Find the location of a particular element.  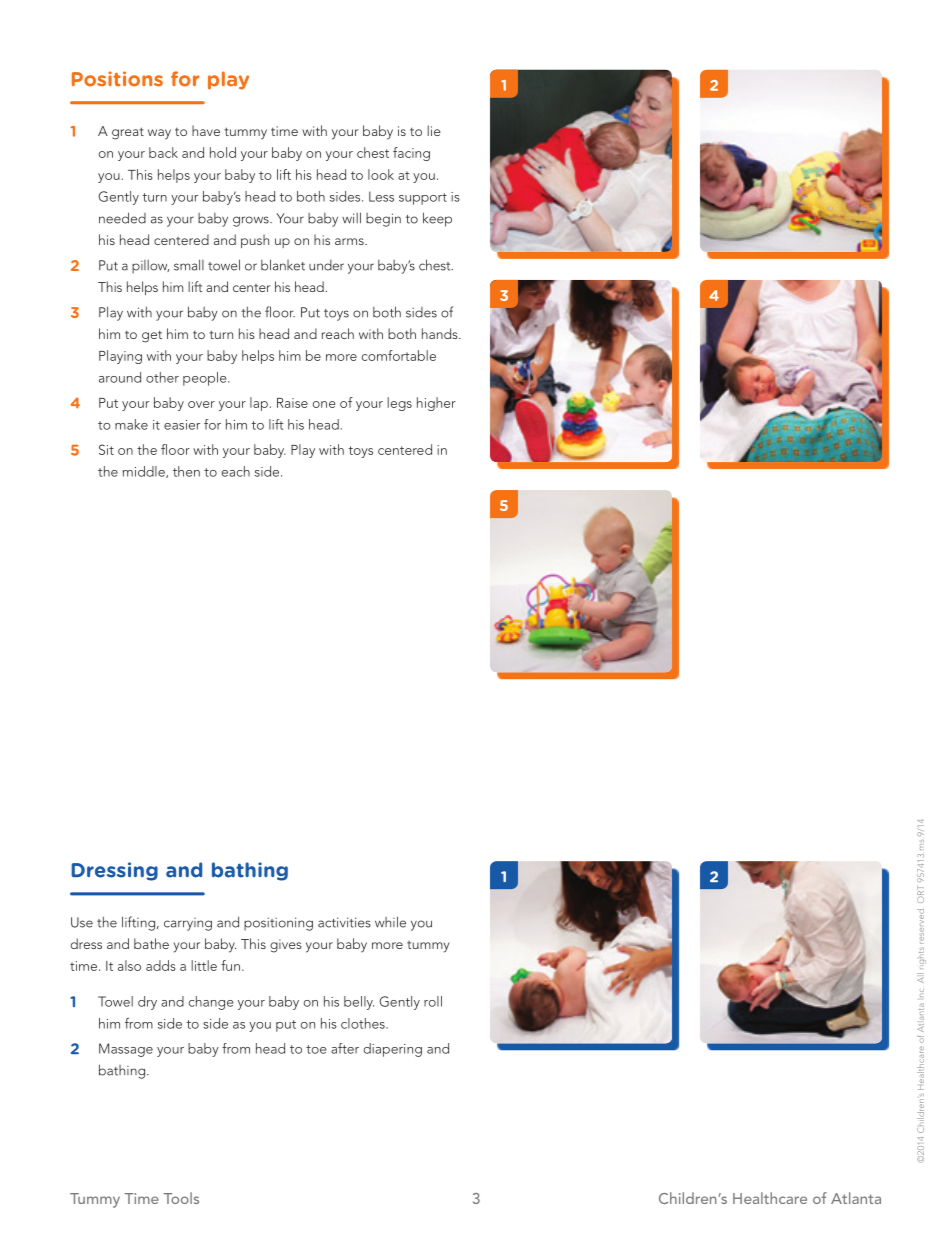

gives is located at coordinates (286, 946).
